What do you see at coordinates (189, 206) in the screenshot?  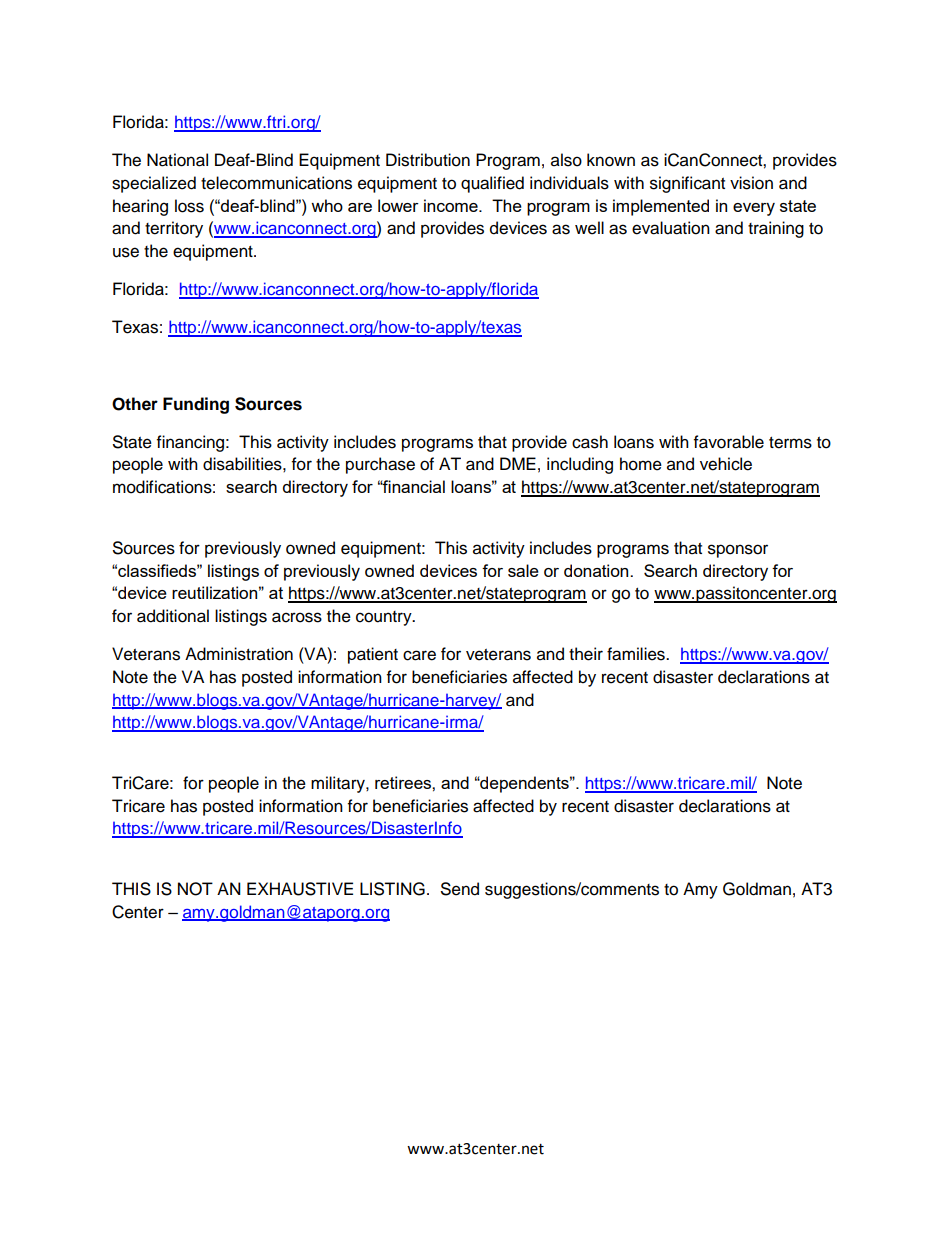 I see `loss` at bounding box center [189, 206].
